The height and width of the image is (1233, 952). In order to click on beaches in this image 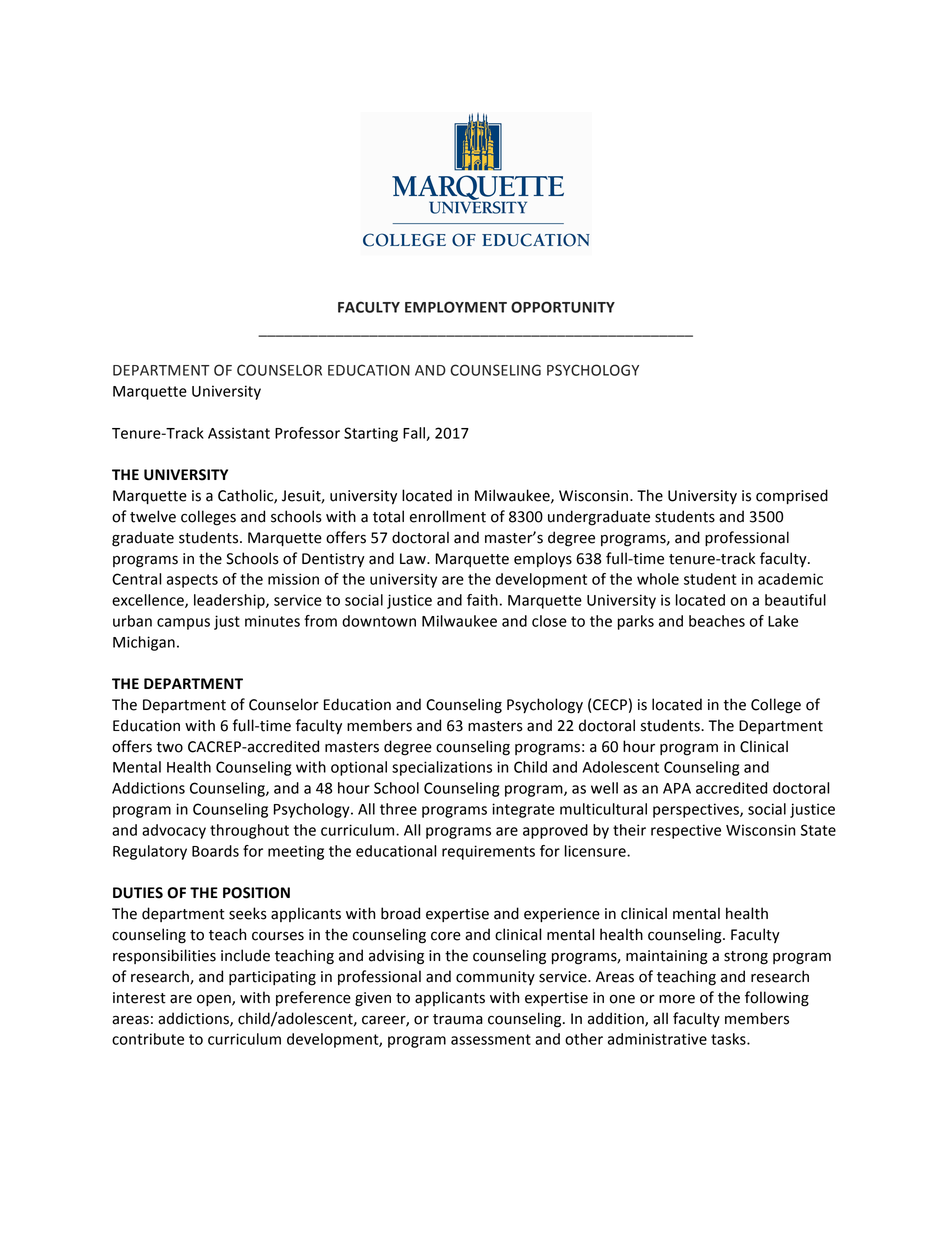, I will do `click(717, 621)`.
